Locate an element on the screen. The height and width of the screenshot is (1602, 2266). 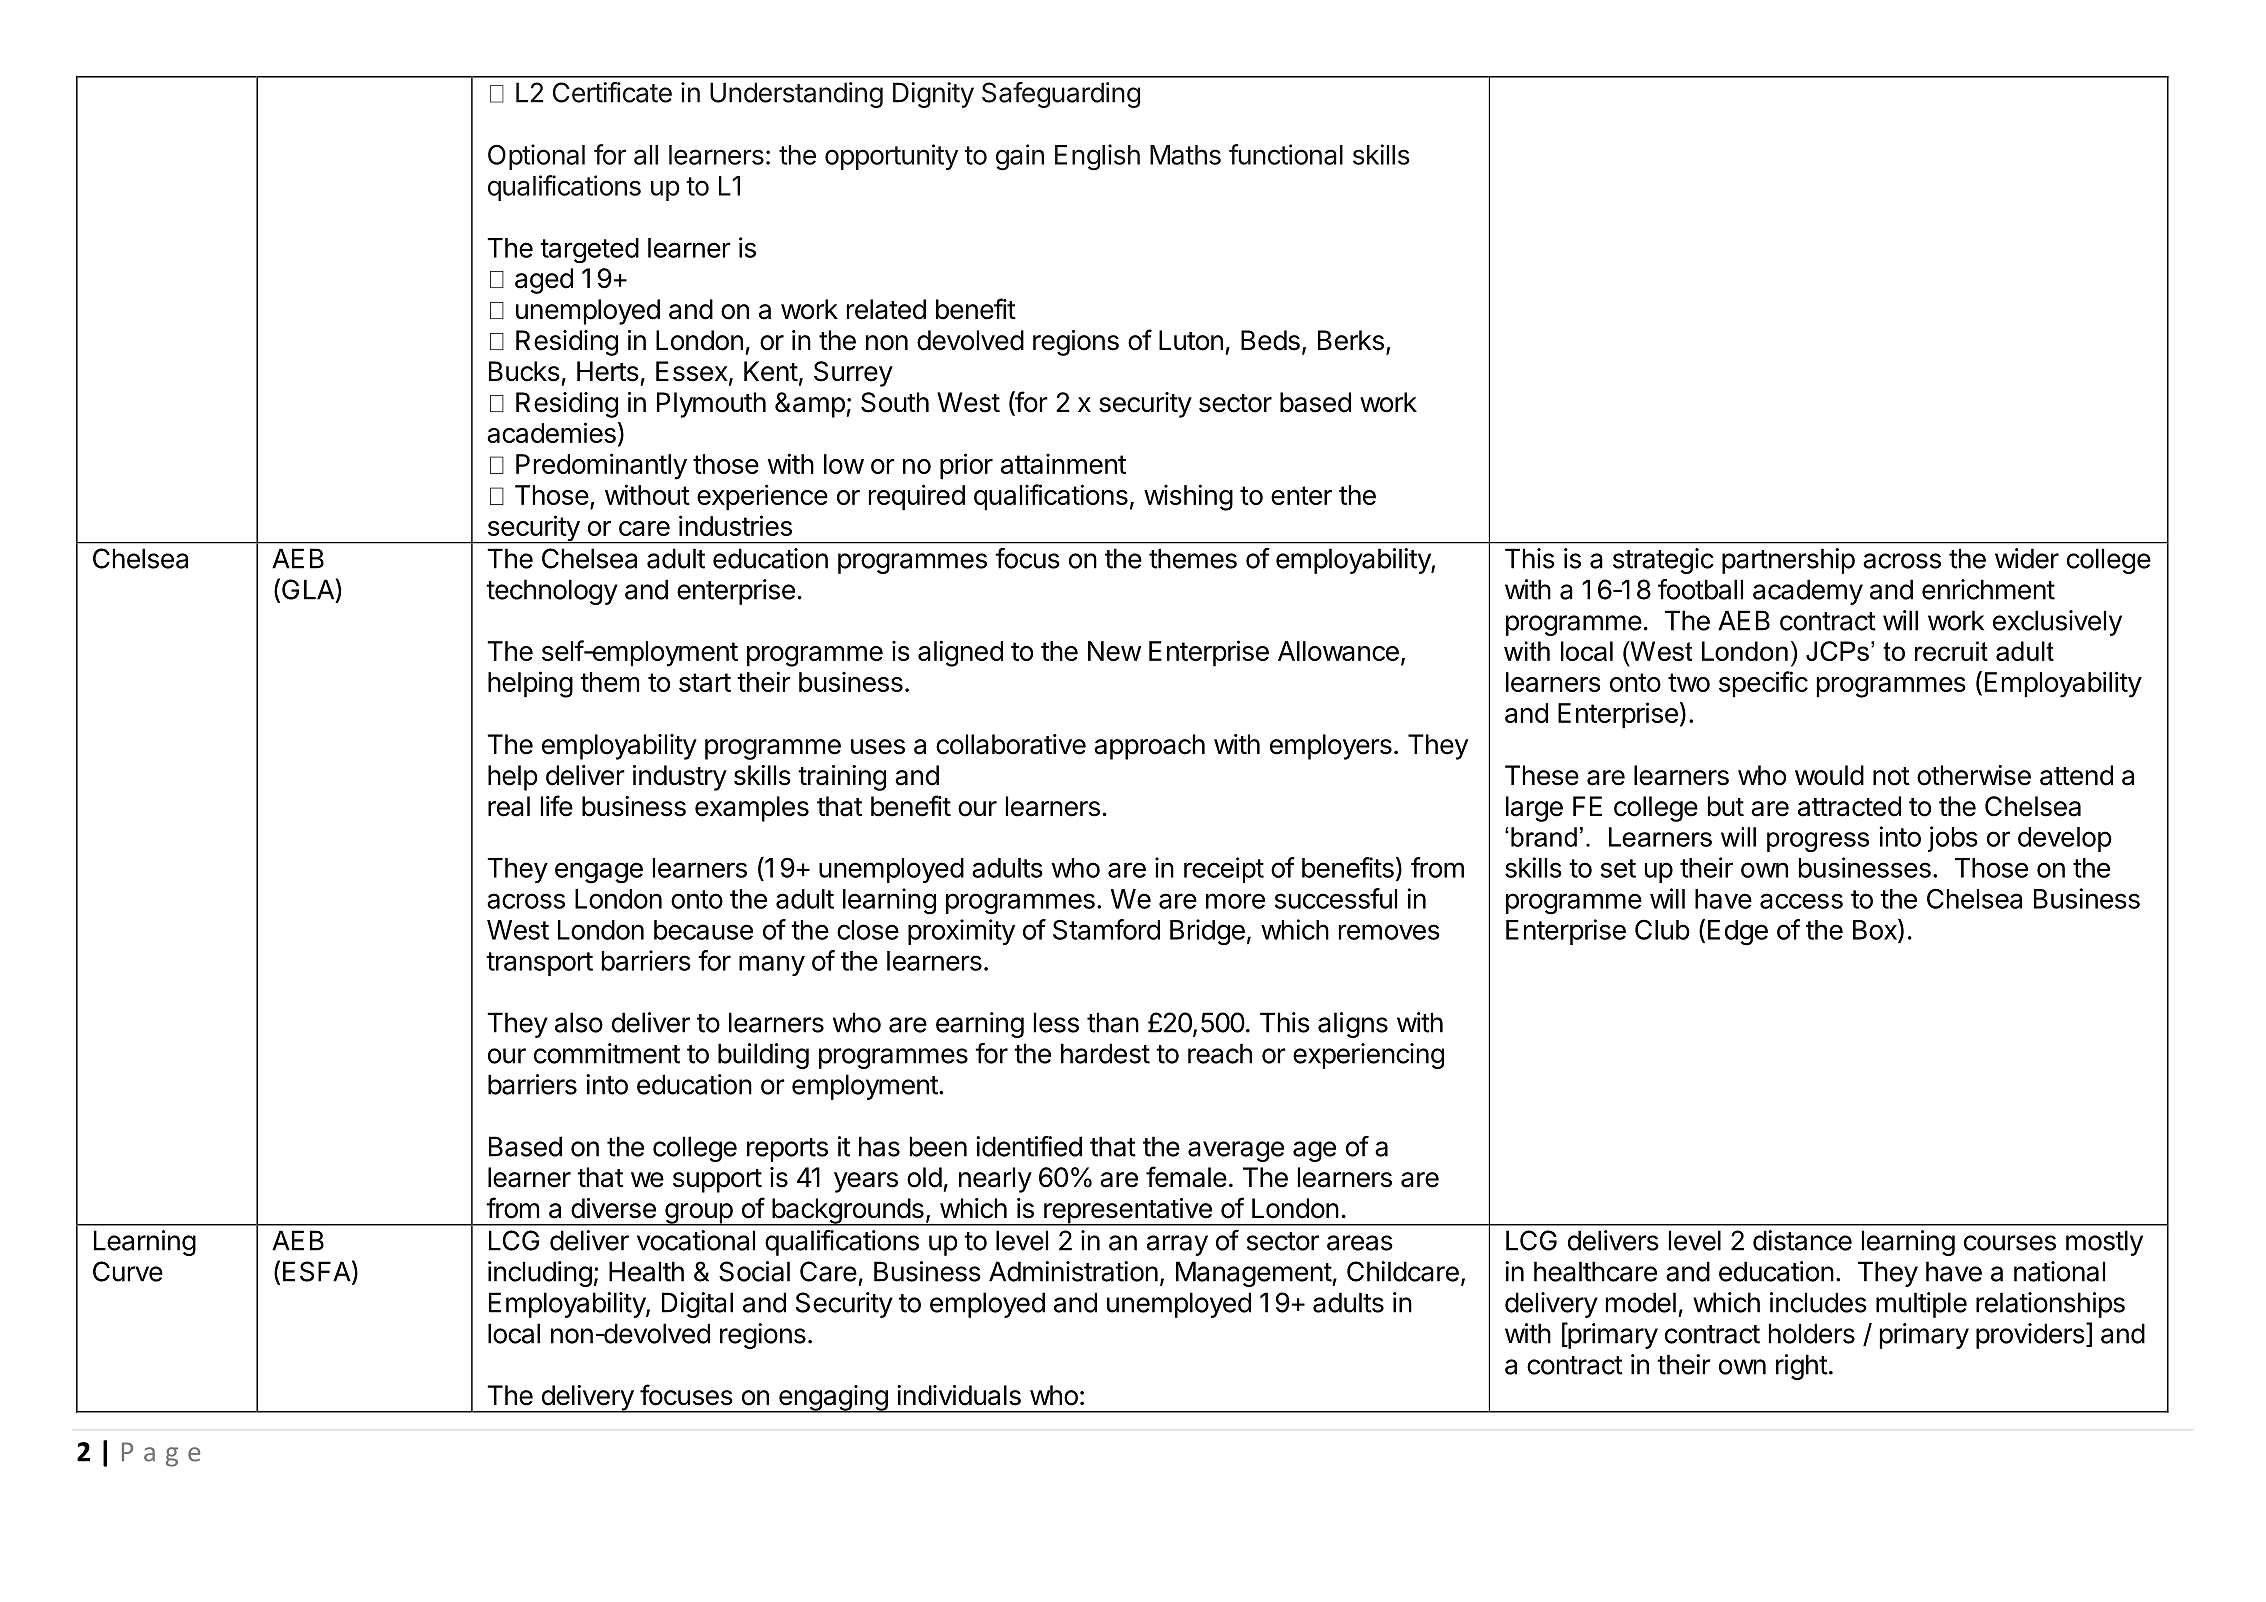
approach is located at coordinates (1149, 747).
